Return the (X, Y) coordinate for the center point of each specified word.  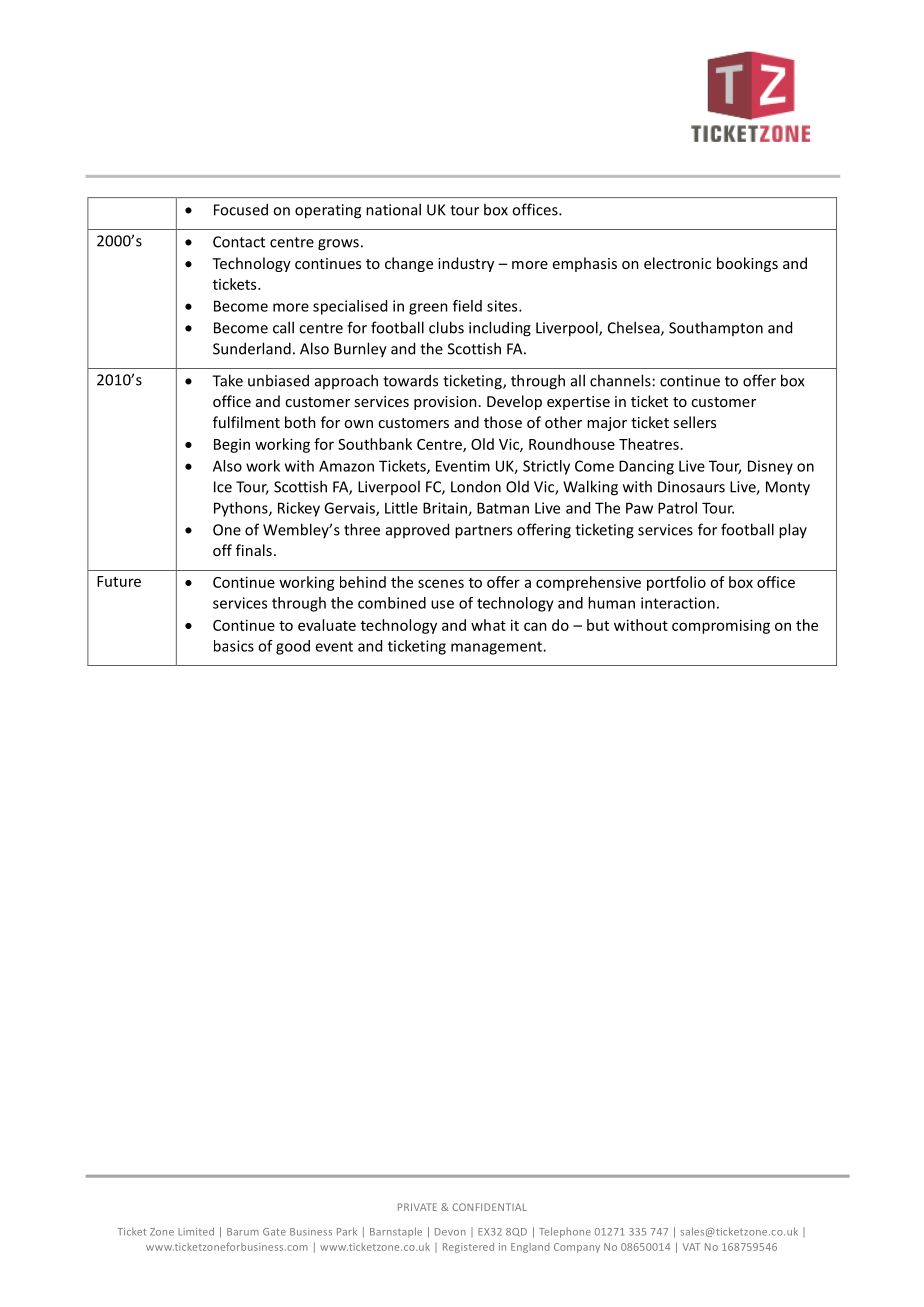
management (497, 648)
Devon (450, 1232)
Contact (239, 242)
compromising (721, 626)
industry (466, 264)
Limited (196, 1231)
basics (234, 646)
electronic (677, 263)
